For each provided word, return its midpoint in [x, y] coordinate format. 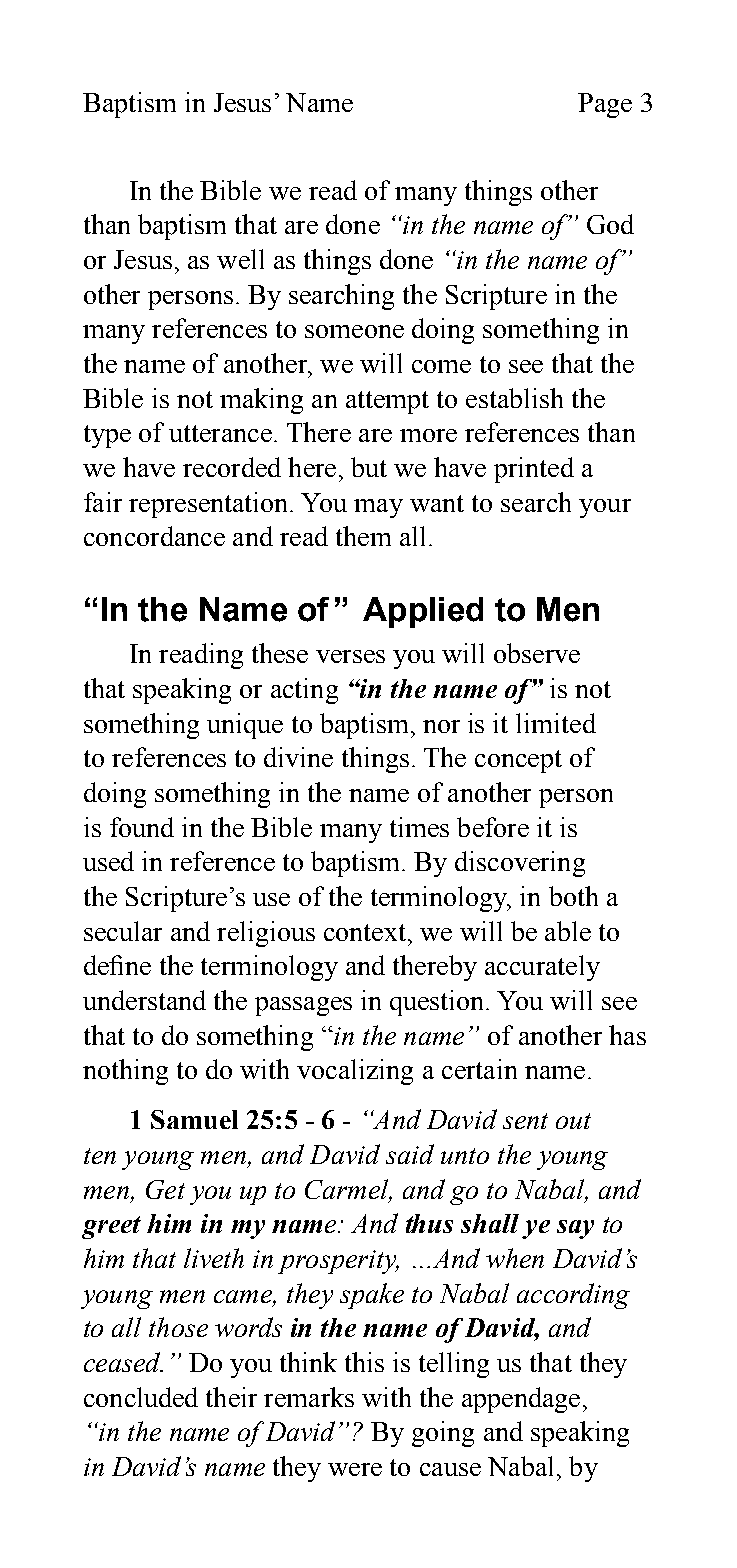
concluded [141, 1397]
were [355, 1469]
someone [354, 331]
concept [518, 761]
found [142, 827]
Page [605, 105]
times [419, 827]
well [240, 259]
